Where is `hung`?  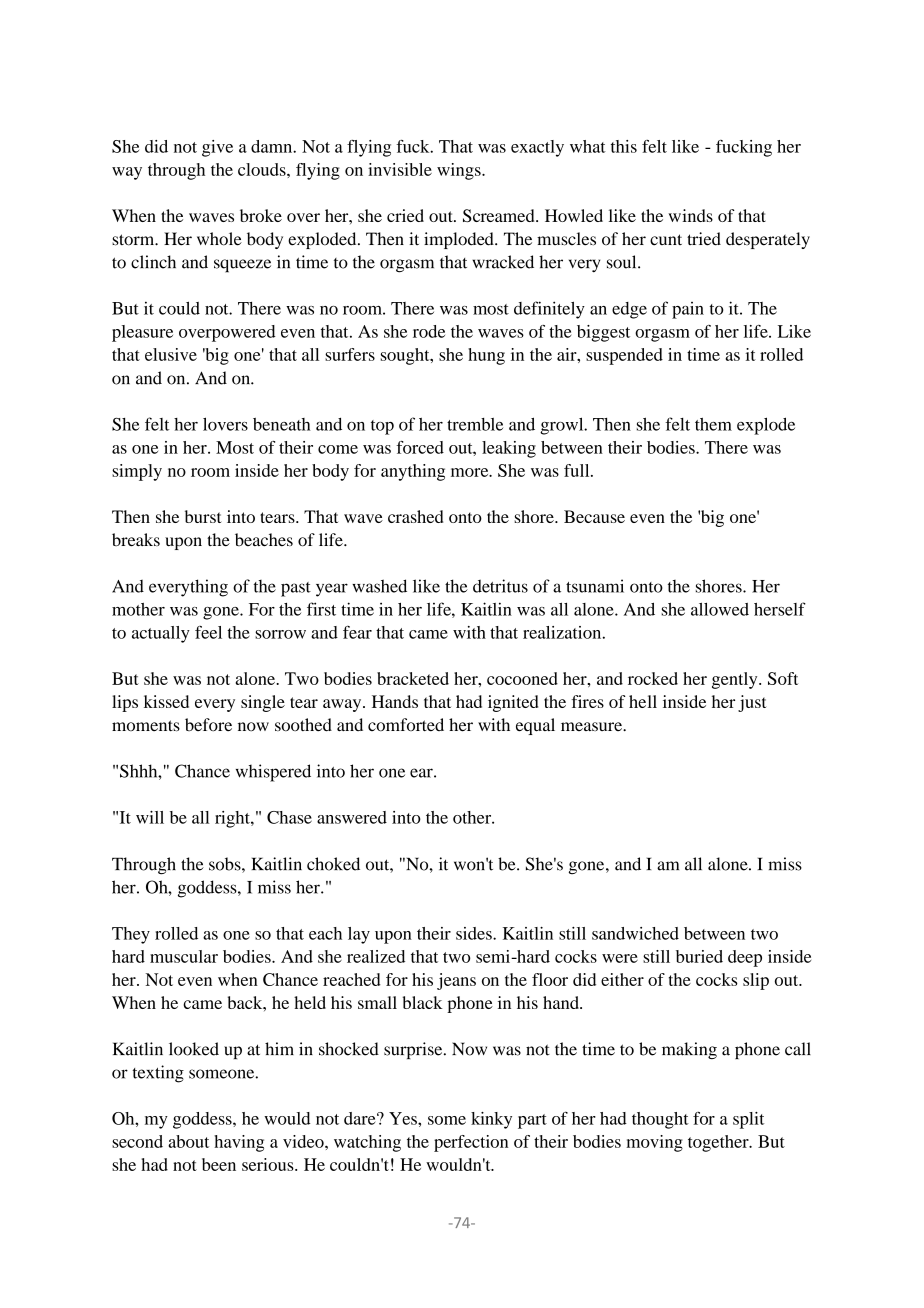 hung is located at coordinates (486, 356).
